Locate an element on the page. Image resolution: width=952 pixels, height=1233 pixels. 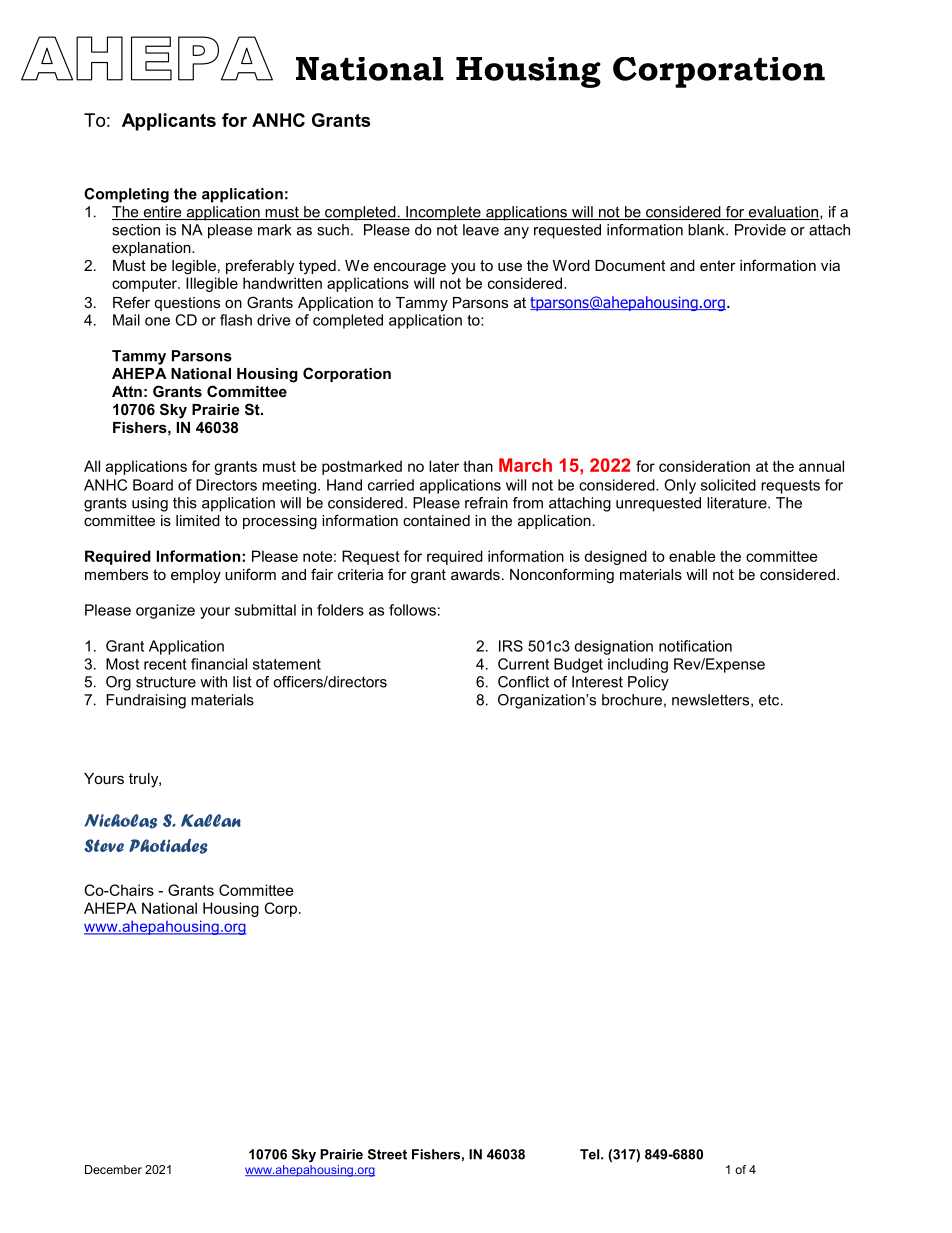
December is located at coordinates (113, 1169).
